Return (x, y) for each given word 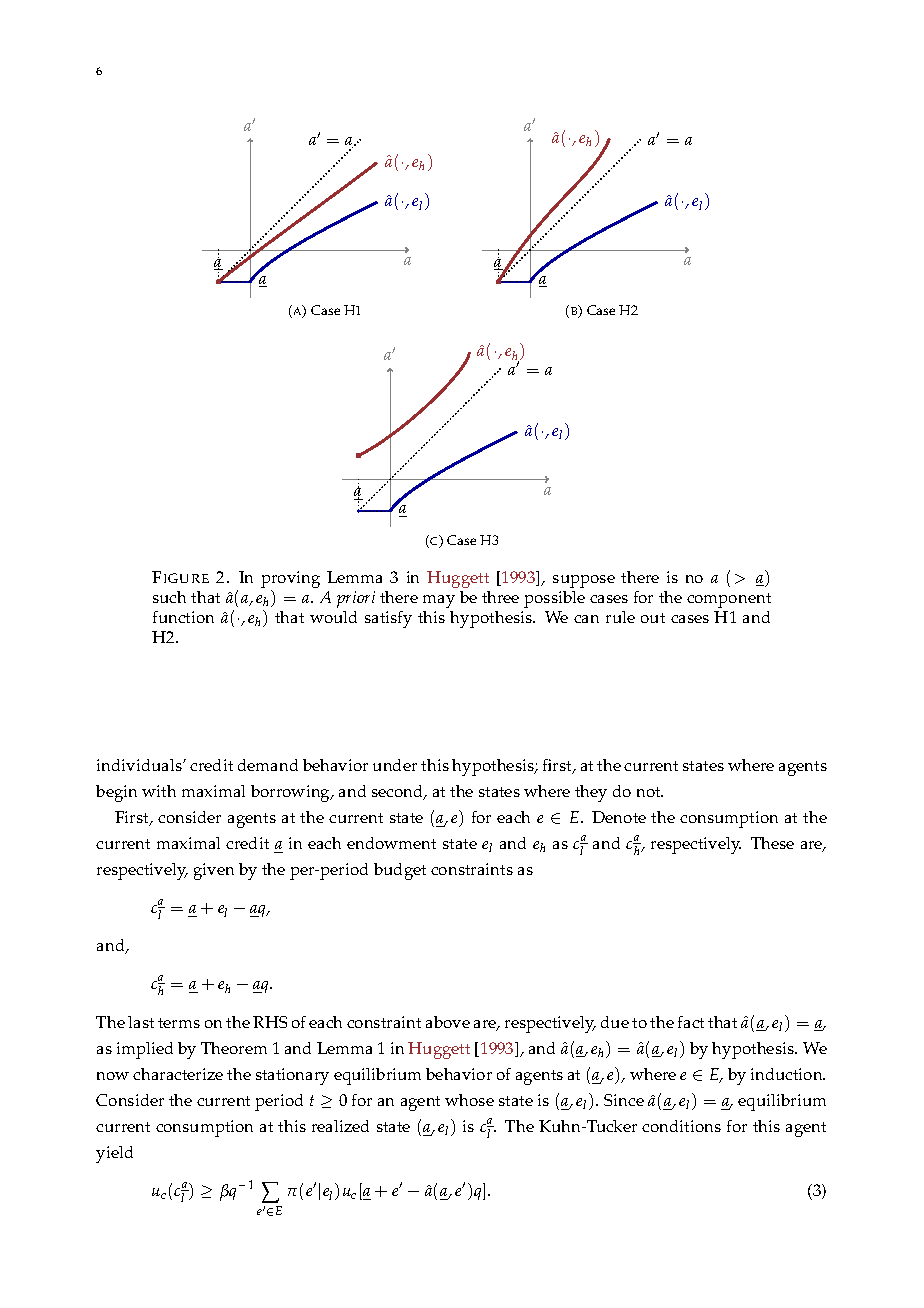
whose (469, 1100)
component (729, 600)
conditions (681, 1126)
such (169, 597)
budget (400, 871)
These (772, 843)
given (214, 871)
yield (114, 1154)
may (439, 601)
